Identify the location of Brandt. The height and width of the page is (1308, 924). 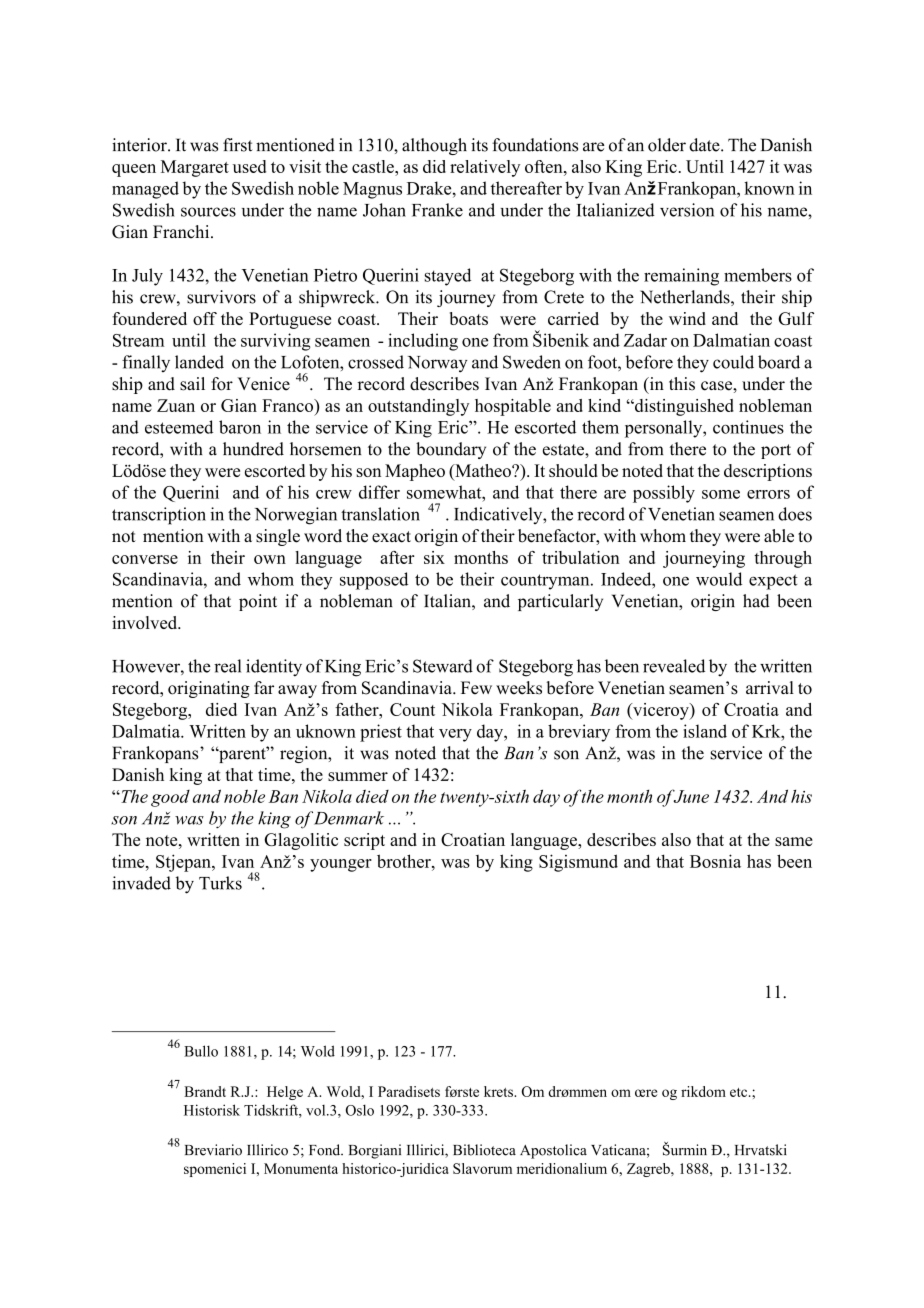
(205, 1091).
